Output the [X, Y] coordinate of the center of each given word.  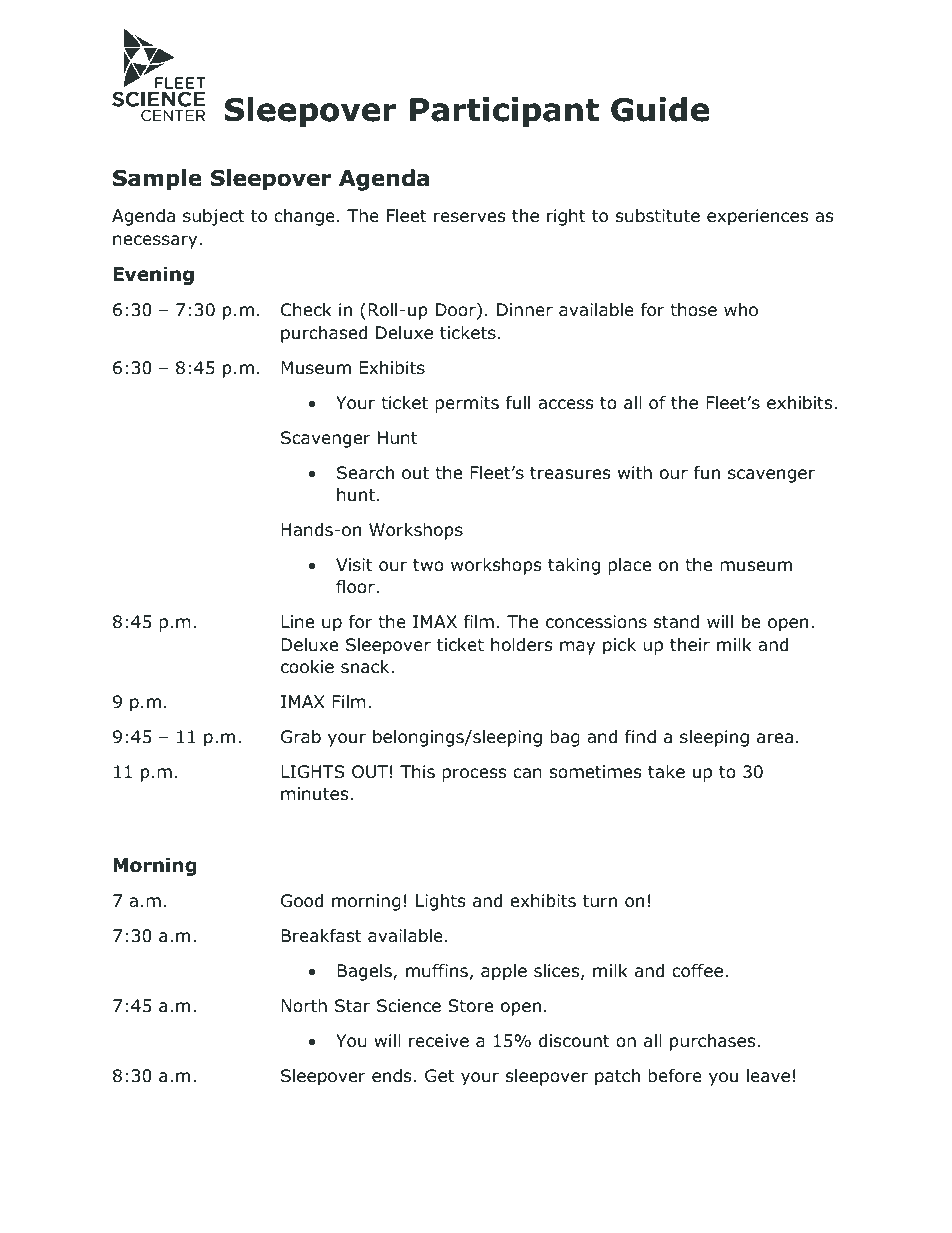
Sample [157, 180]
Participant [504, 112]
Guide [660, 109]
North [304, 1006]
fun [707, 473]
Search [365, 473]
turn [600, 901]
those [693, 310]
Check [306, 310]
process [474, 775]
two [428, 565]
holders [522, 645]
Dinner [525, 310]
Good [302, 901]
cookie [307, 667]
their [690, 644]
